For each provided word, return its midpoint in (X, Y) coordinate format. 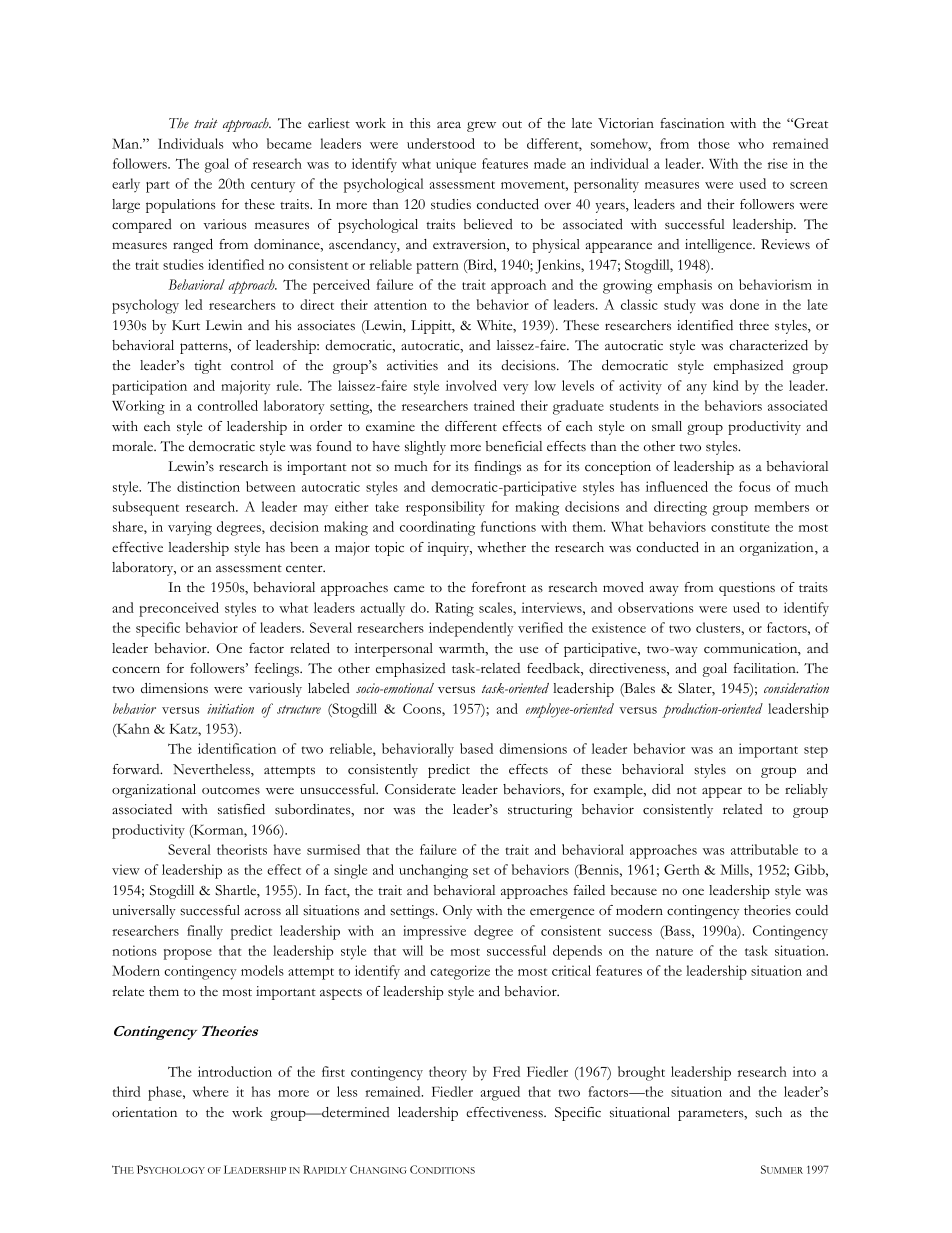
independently (471, 629)
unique (456, 165)
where (210, 1091)
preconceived (179, 609)
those (714, 143)
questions (747, 589)
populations (181, 206)
